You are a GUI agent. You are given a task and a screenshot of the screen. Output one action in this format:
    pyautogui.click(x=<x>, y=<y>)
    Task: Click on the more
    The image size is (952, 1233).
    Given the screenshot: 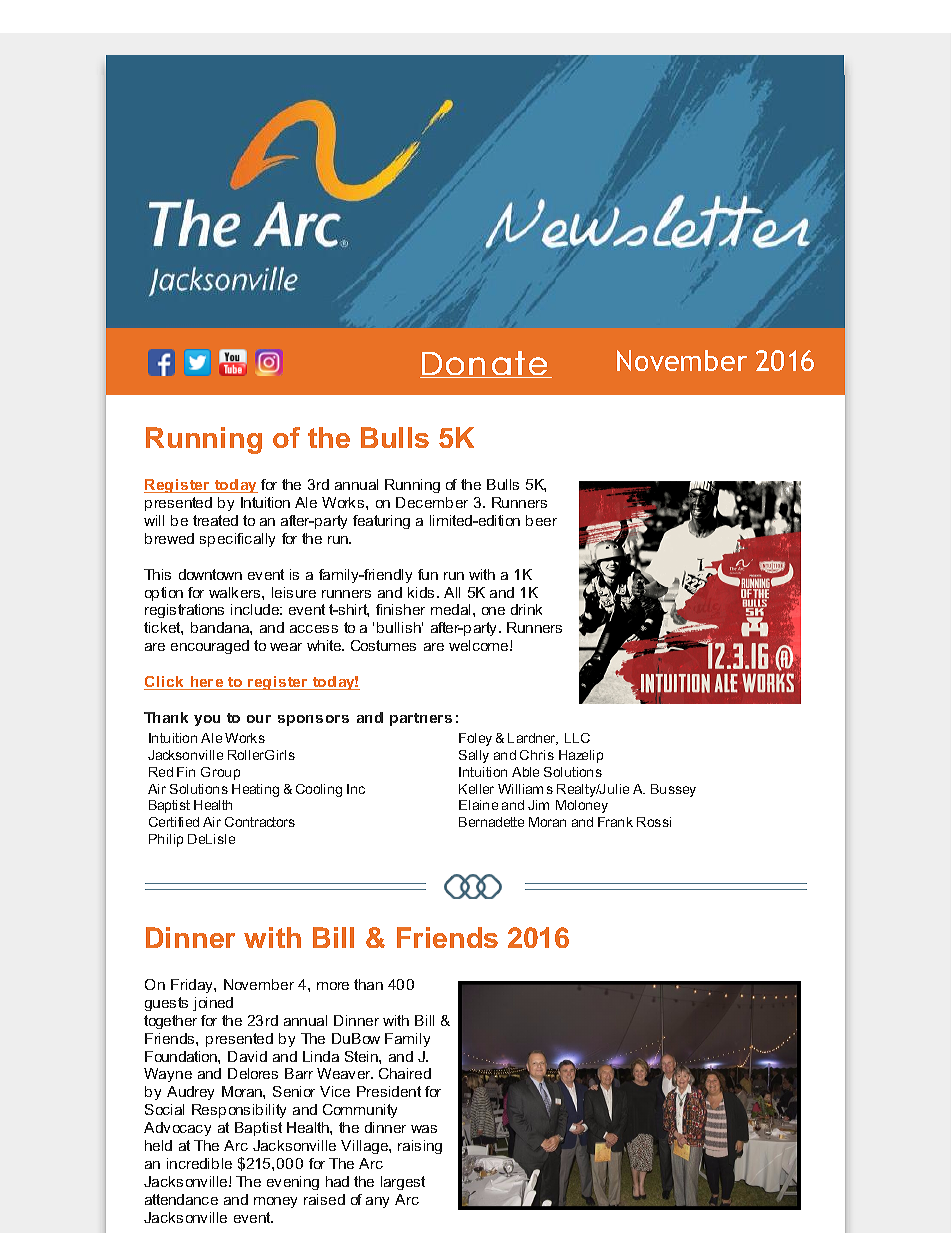 What is the action you would take?
    pyautogui.click(x=333, y=986)
